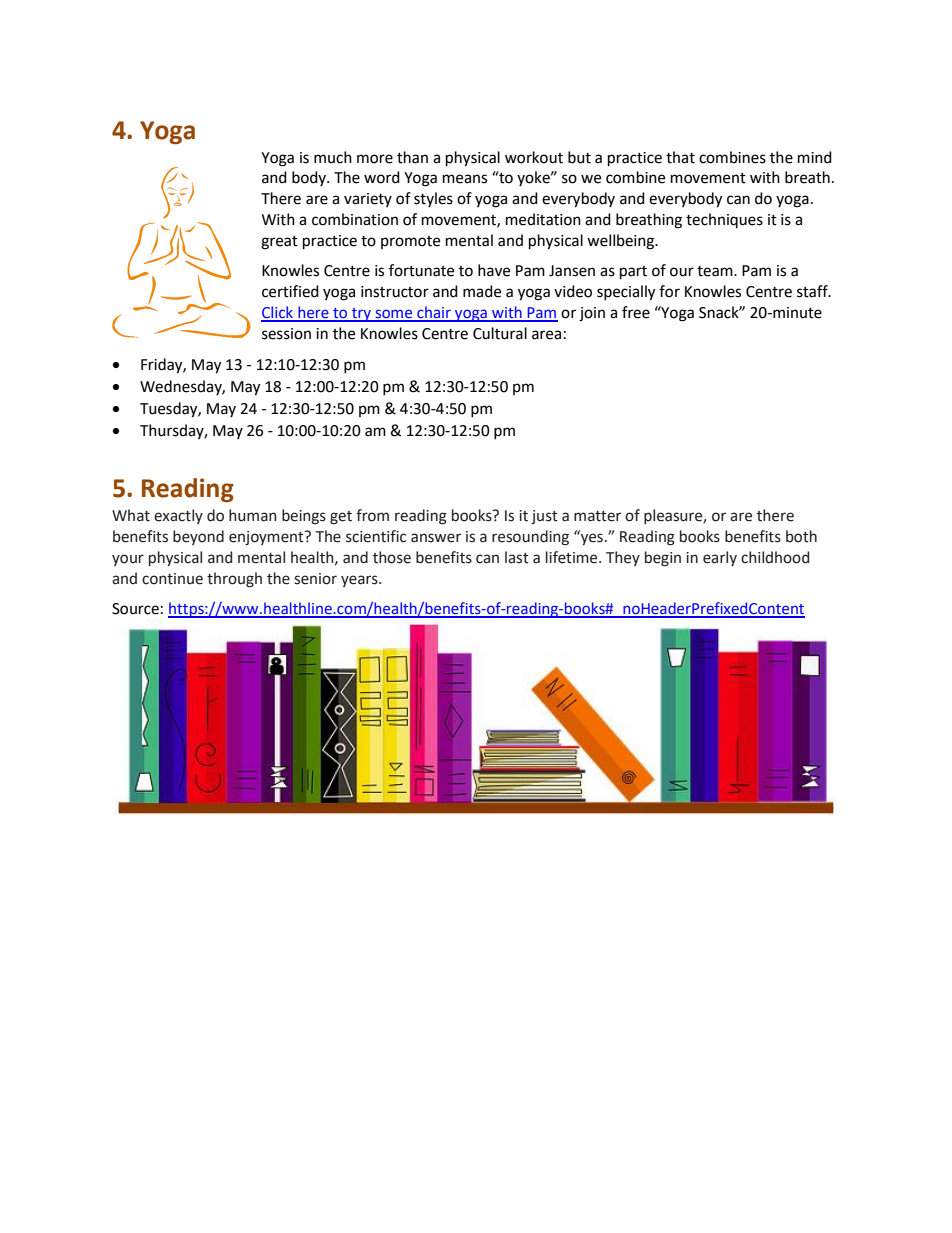 The height and width of the image is (1233, 952). Describe the element at coordinates (544, 517) in the image. I see `just` at that location.
